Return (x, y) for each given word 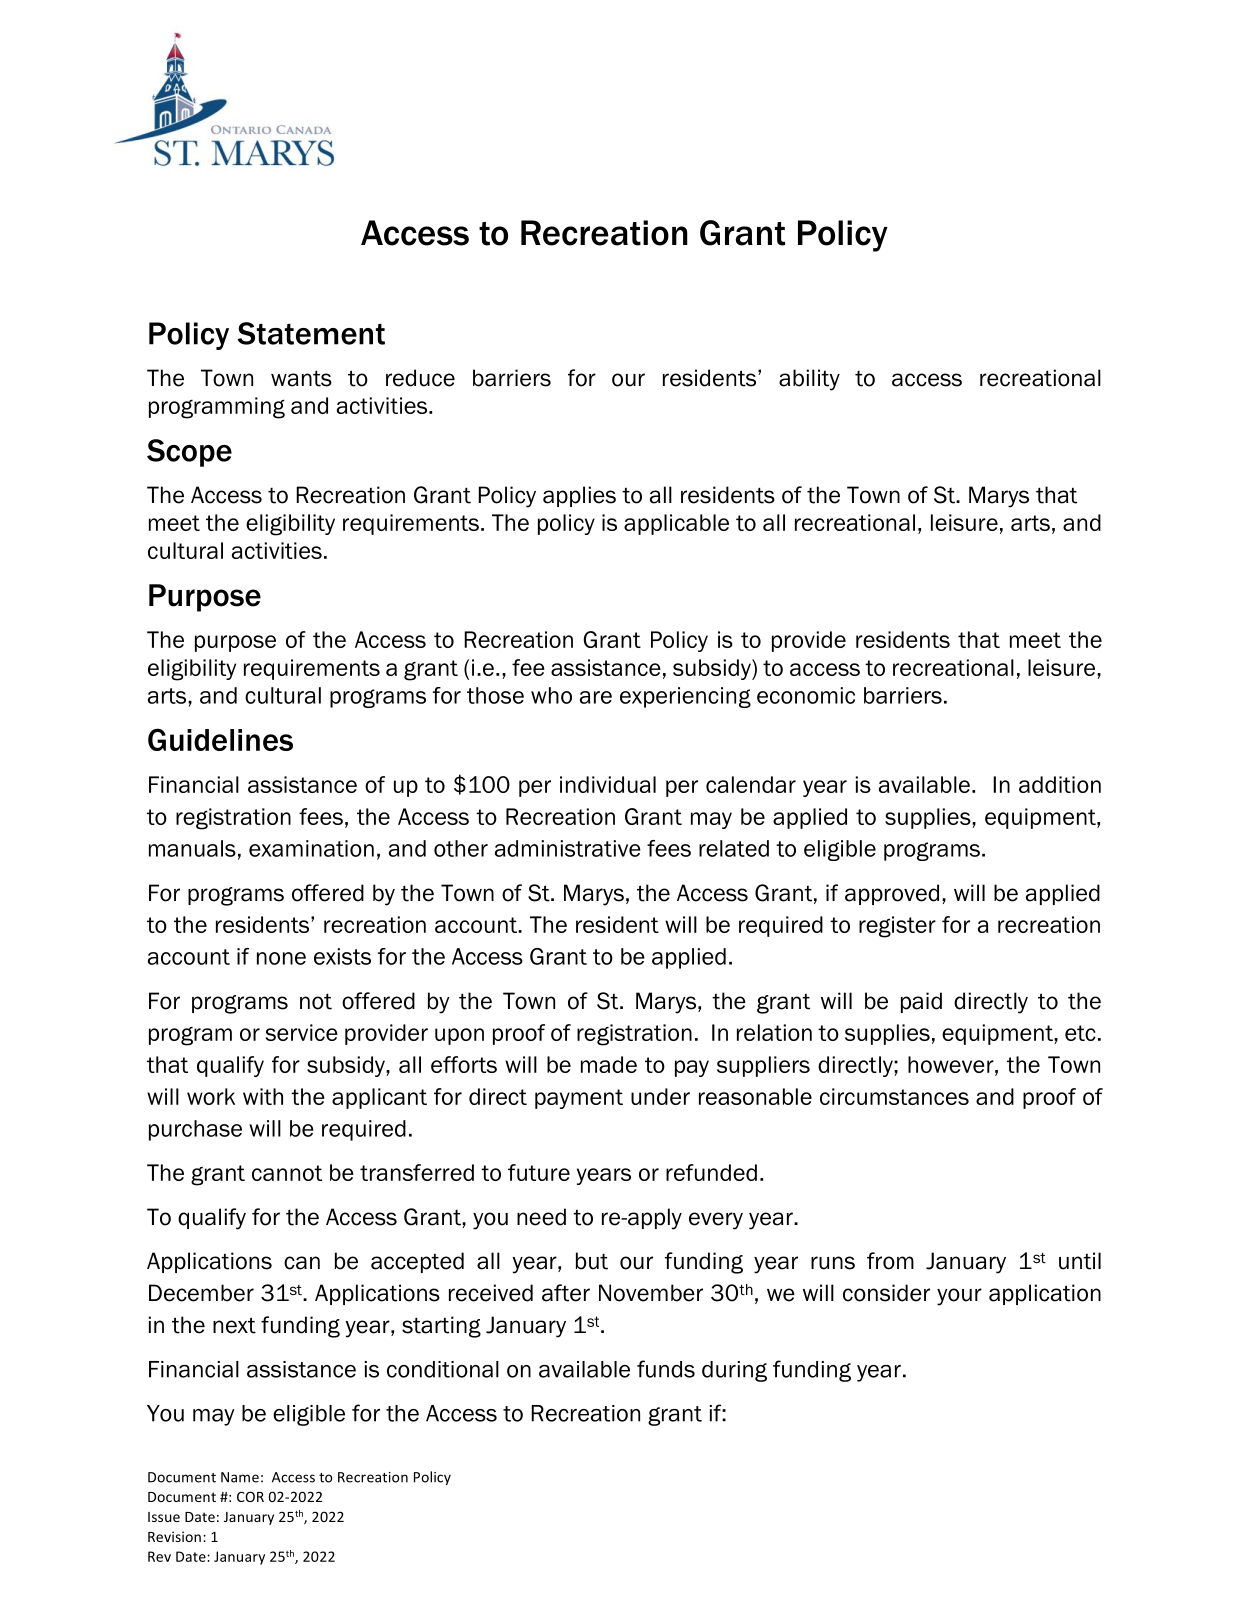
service (302, 1032)
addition (1060, 784)
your (959, 1297)
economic (806, 695)
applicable (676, 524)
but (592, 1261)
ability (809, 380)
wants (301, 378)
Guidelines (220, 739)
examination (311, 848)
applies (579, 496)
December (201, 1293)
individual (608, 784)
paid (921, 1002)
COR (250, 1496)
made (609, 1064)
